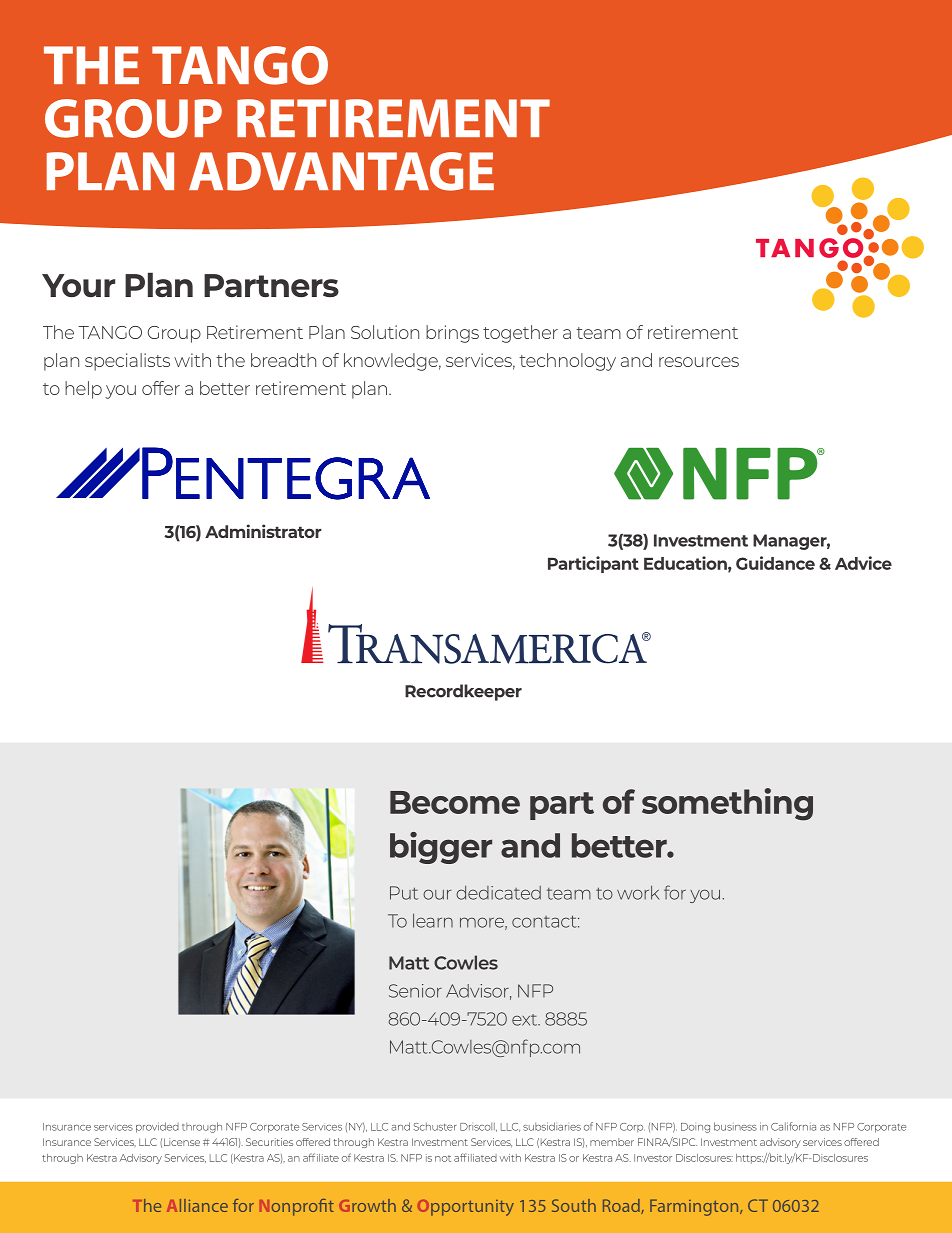 The height and width of the page is (1233, 952). Describe the element at coordinates (263, 531) in the page. I see `Administrator` at that location.
